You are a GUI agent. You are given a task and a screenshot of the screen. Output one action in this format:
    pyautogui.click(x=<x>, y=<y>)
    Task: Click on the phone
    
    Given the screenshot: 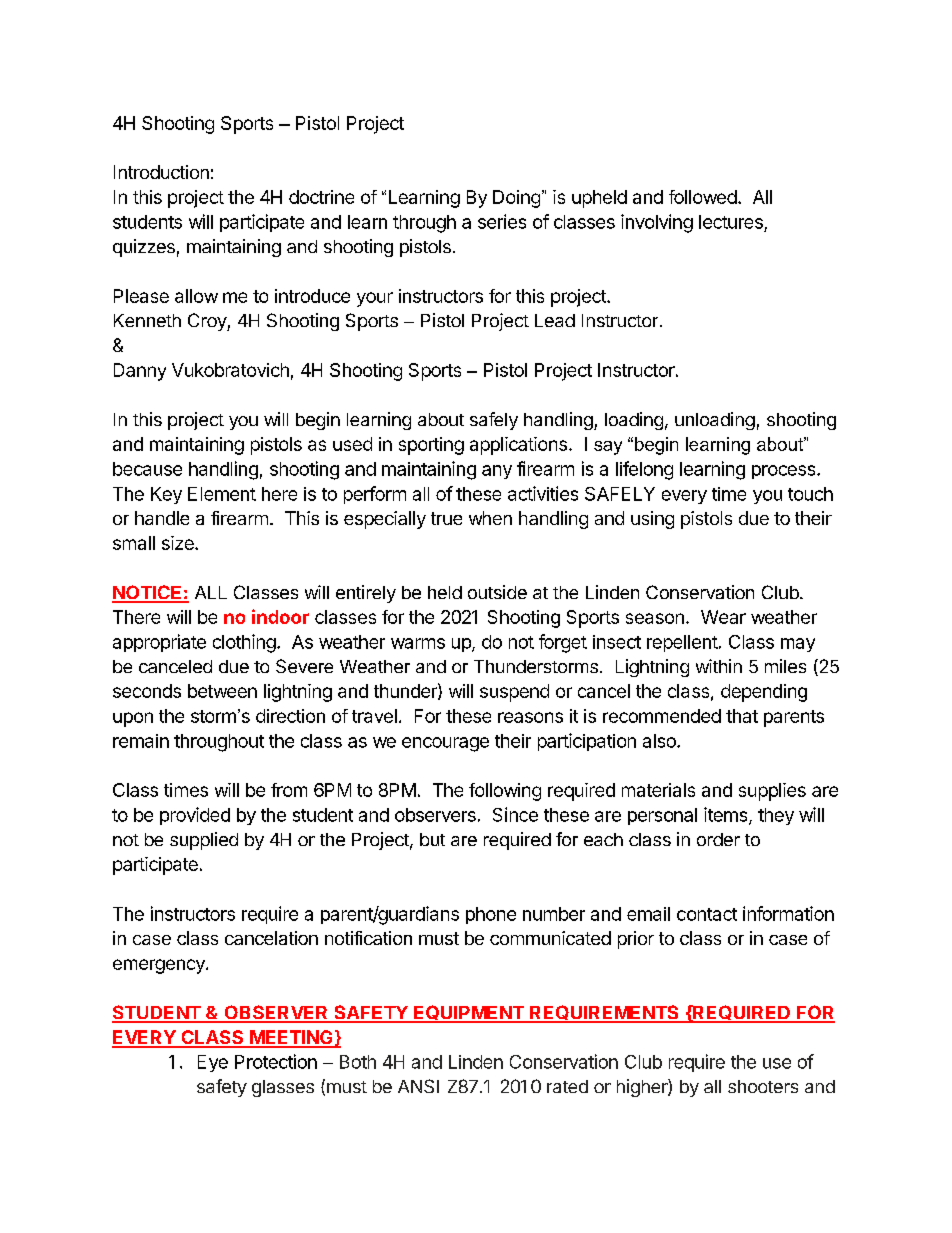 What is the action you would take?
    pyautogui.click(x=491, y=915)
